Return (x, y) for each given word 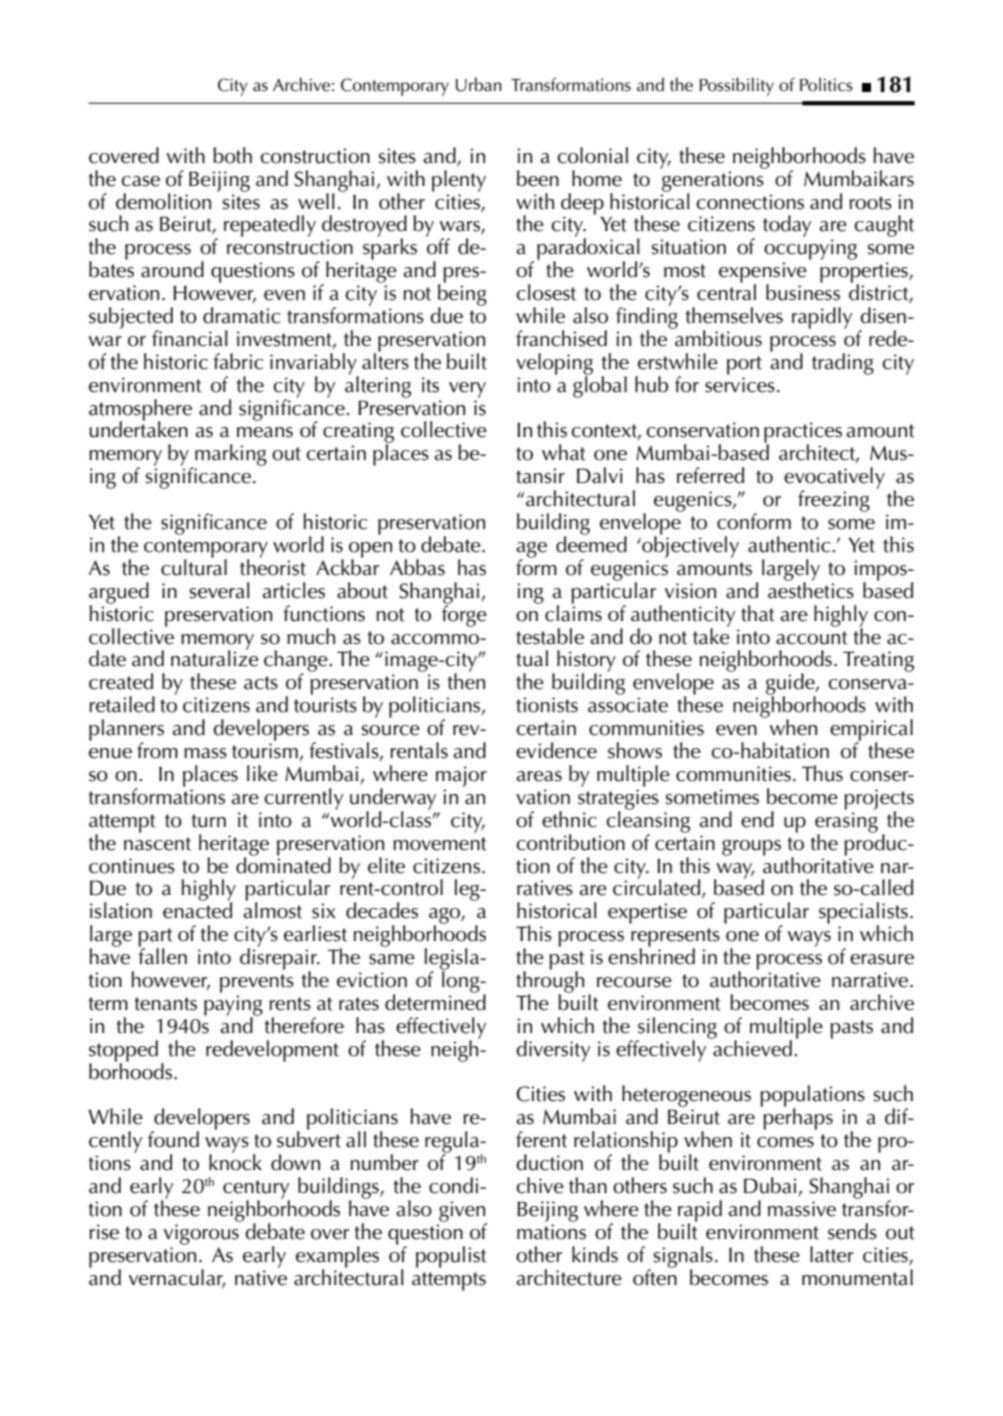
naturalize (215, 657)
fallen (162, 955)
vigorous (201, 1234)
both (232, 155)
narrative (871, 980)
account (812, 638)
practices (803, 434)
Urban (479, 84)
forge (464, 614)
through (550, 982)
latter (832, 1254)
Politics (826, 84)
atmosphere (140, 411)
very (467, 390)
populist (451, 1257)
